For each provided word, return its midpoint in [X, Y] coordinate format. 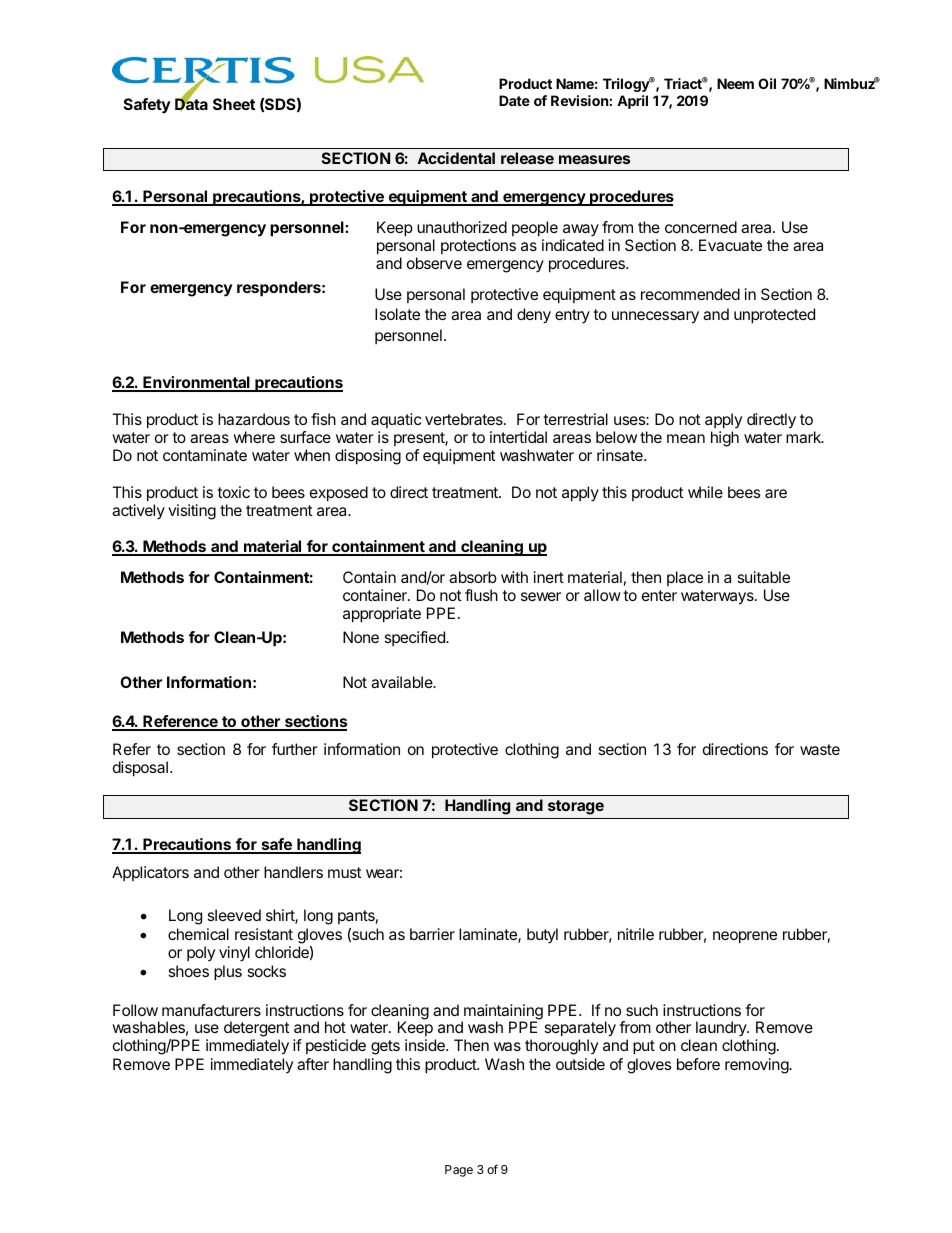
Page [459, 1171]
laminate [489, 935]
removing [757, 1066]
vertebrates [465, 419]
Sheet [234, 104]
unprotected [774, 316]
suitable [764, 577]
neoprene [745, 937]
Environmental [196, 384]
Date [514, 100]
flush [481, 595]
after [313, 1064]
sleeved [234, 915]
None [361, 637]
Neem [735, 83]
